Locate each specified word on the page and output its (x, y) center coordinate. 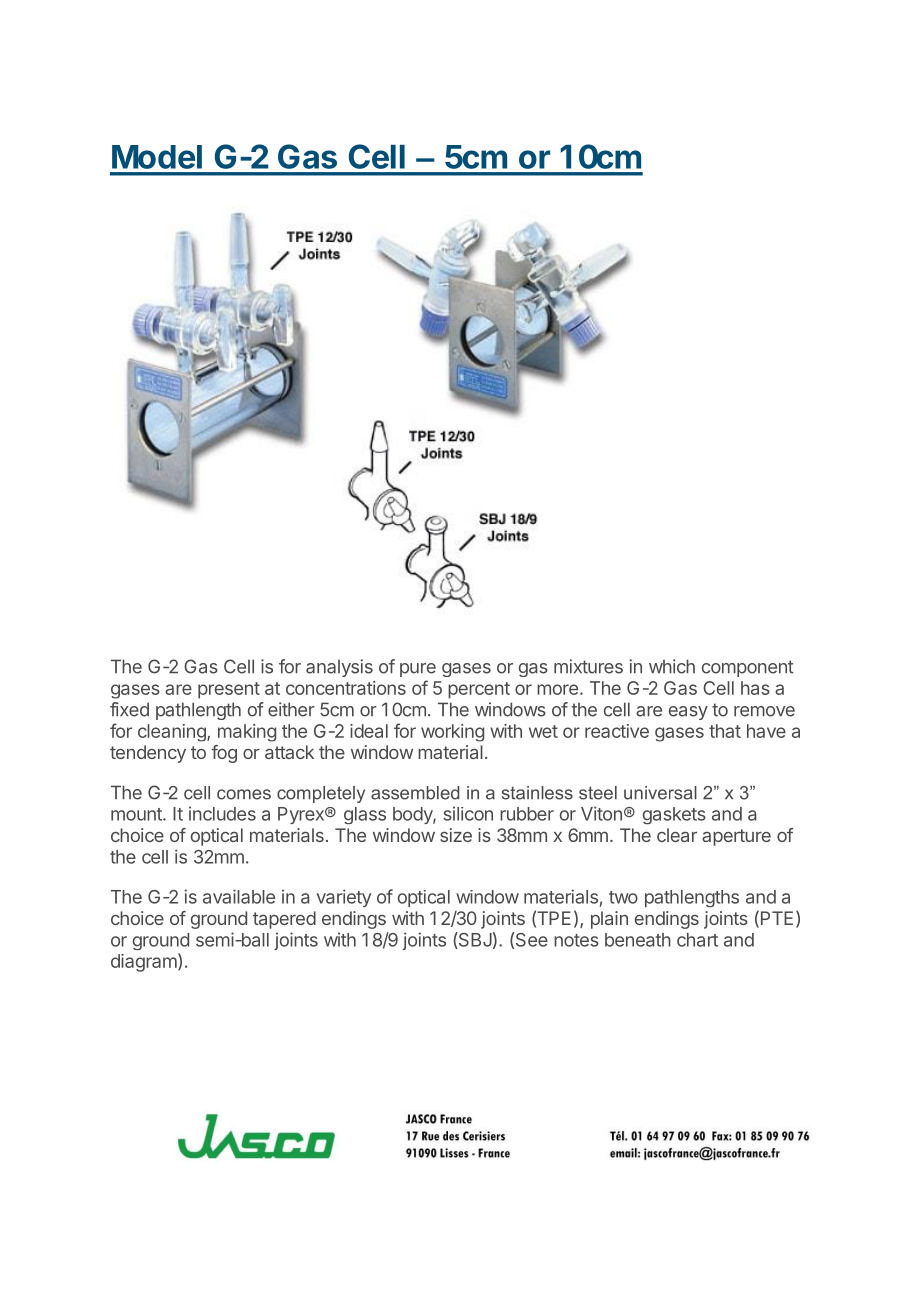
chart (697, 940)
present (229, 690)
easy (688, 713)
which (672, 666)
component (748, 668)
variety (344, 898)
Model (157, 157)
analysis (339, 668)
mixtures (588, 666)
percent (479, 690)
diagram (144, 963)
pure (418, 670)
